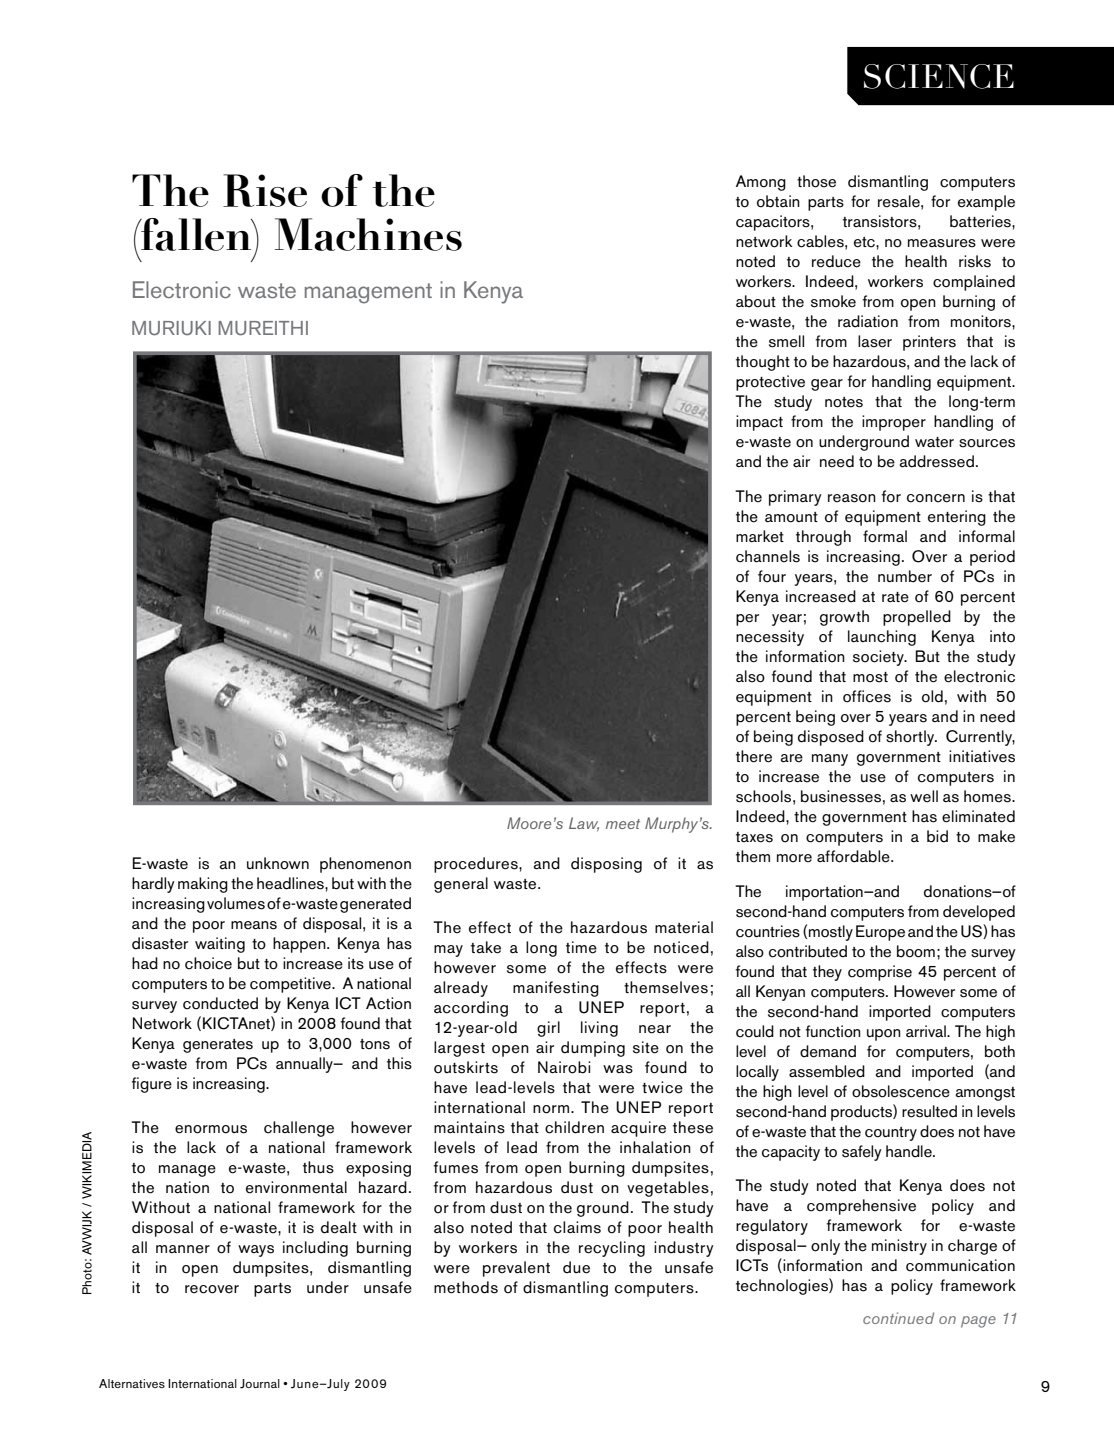 The width and height of the screenshot is (1114, 1442). Describe the element at coordinates (939, 76) in the screenshot. I see `SCIENCE` at that location.
